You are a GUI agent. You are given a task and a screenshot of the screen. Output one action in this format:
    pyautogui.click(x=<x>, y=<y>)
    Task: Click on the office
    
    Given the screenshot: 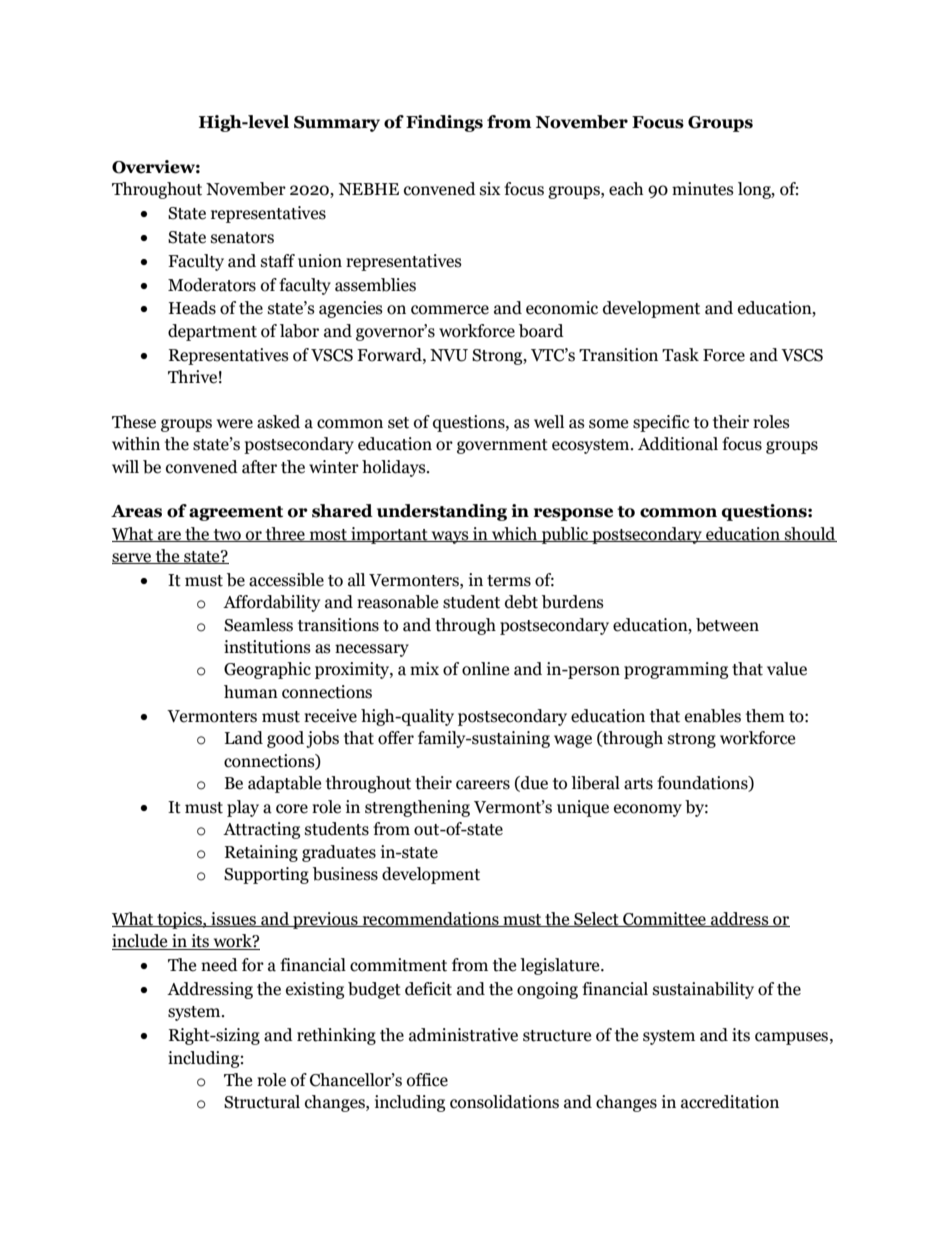 What is the action you would take?
    pyautogui.click(x=427, y=1080)
